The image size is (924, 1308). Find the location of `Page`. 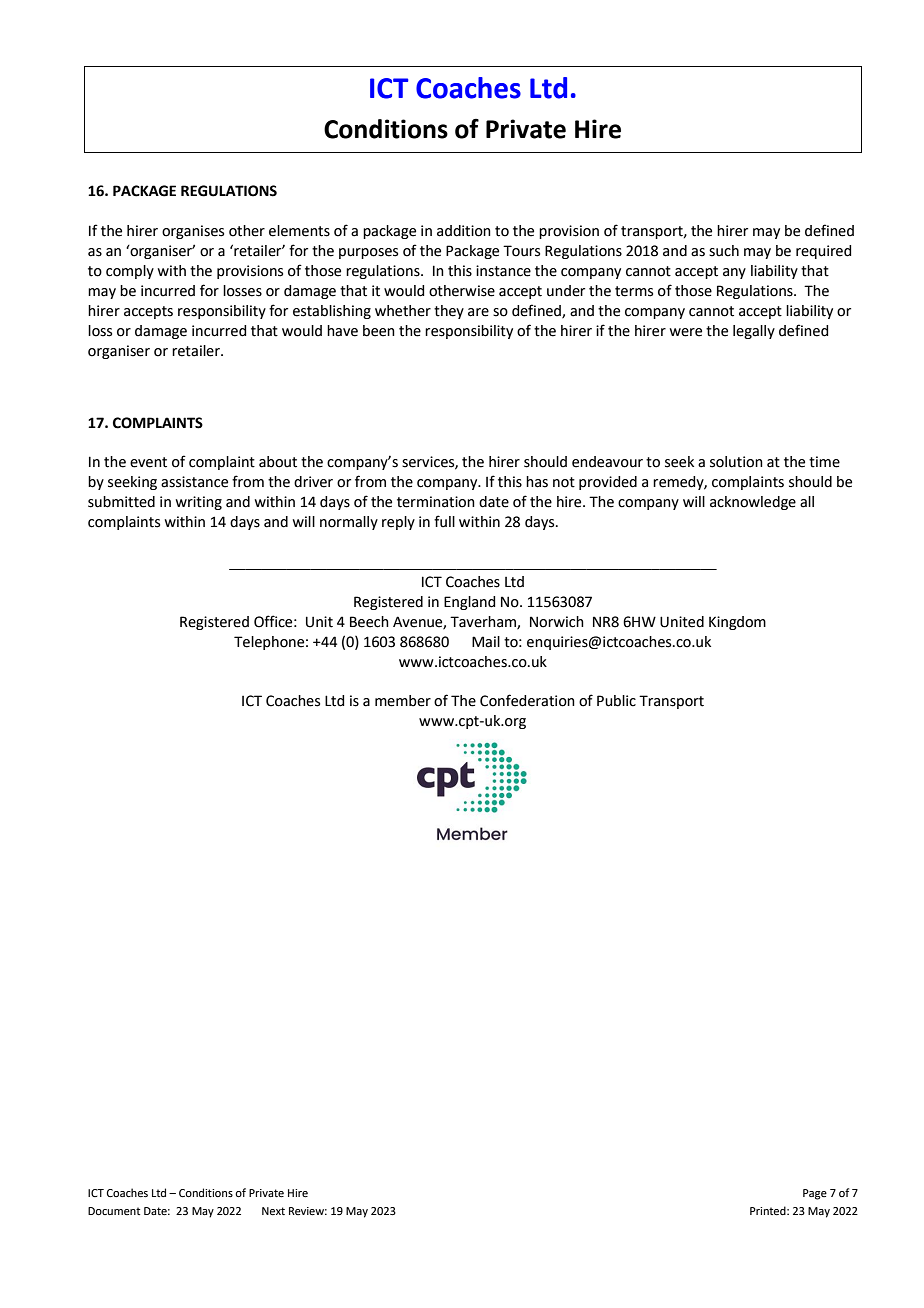

Page is located at coordinates (815, 1194).
